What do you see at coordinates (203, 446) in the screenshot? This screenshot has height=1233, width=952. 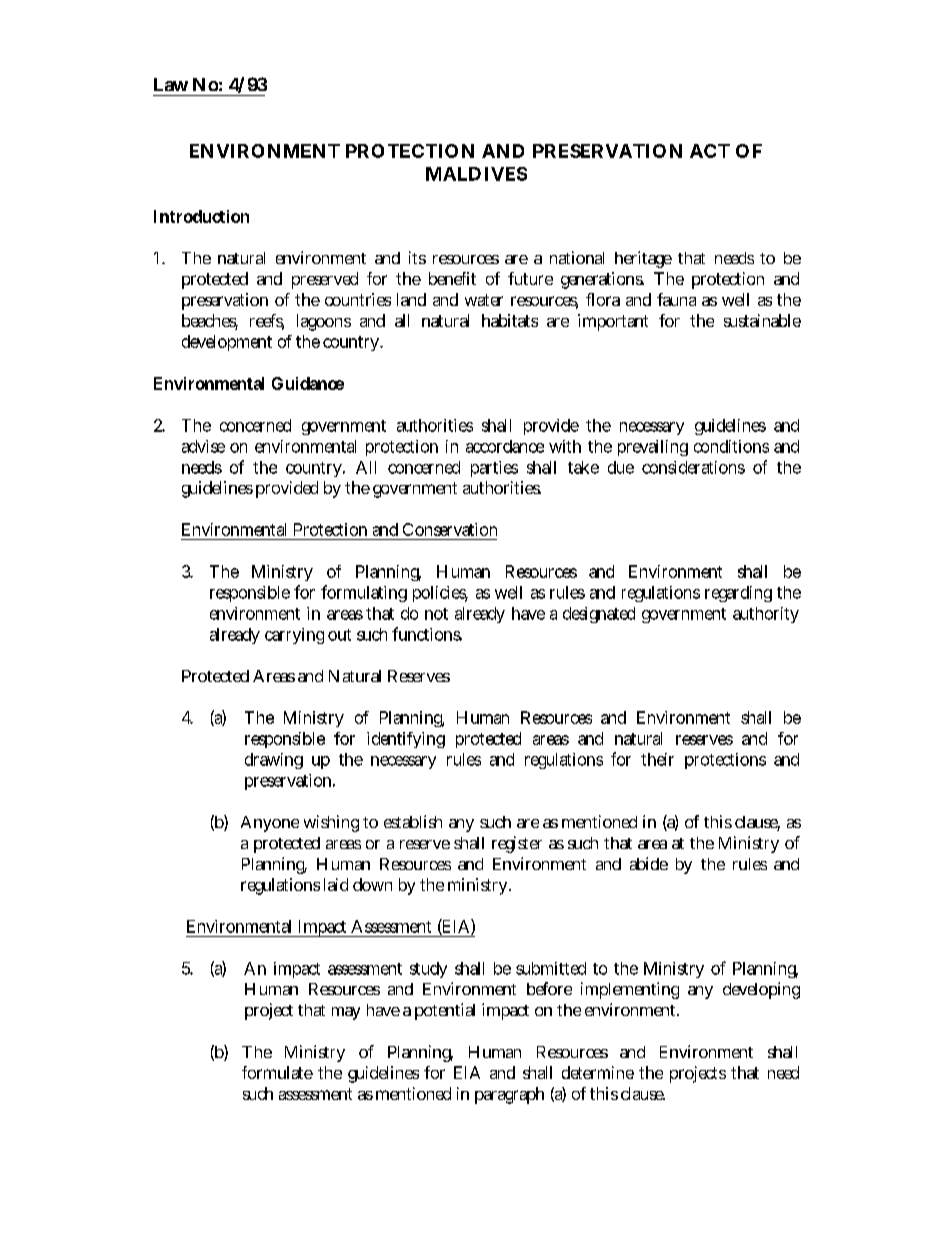 I see `advise` at bounding box center [203, 446].
